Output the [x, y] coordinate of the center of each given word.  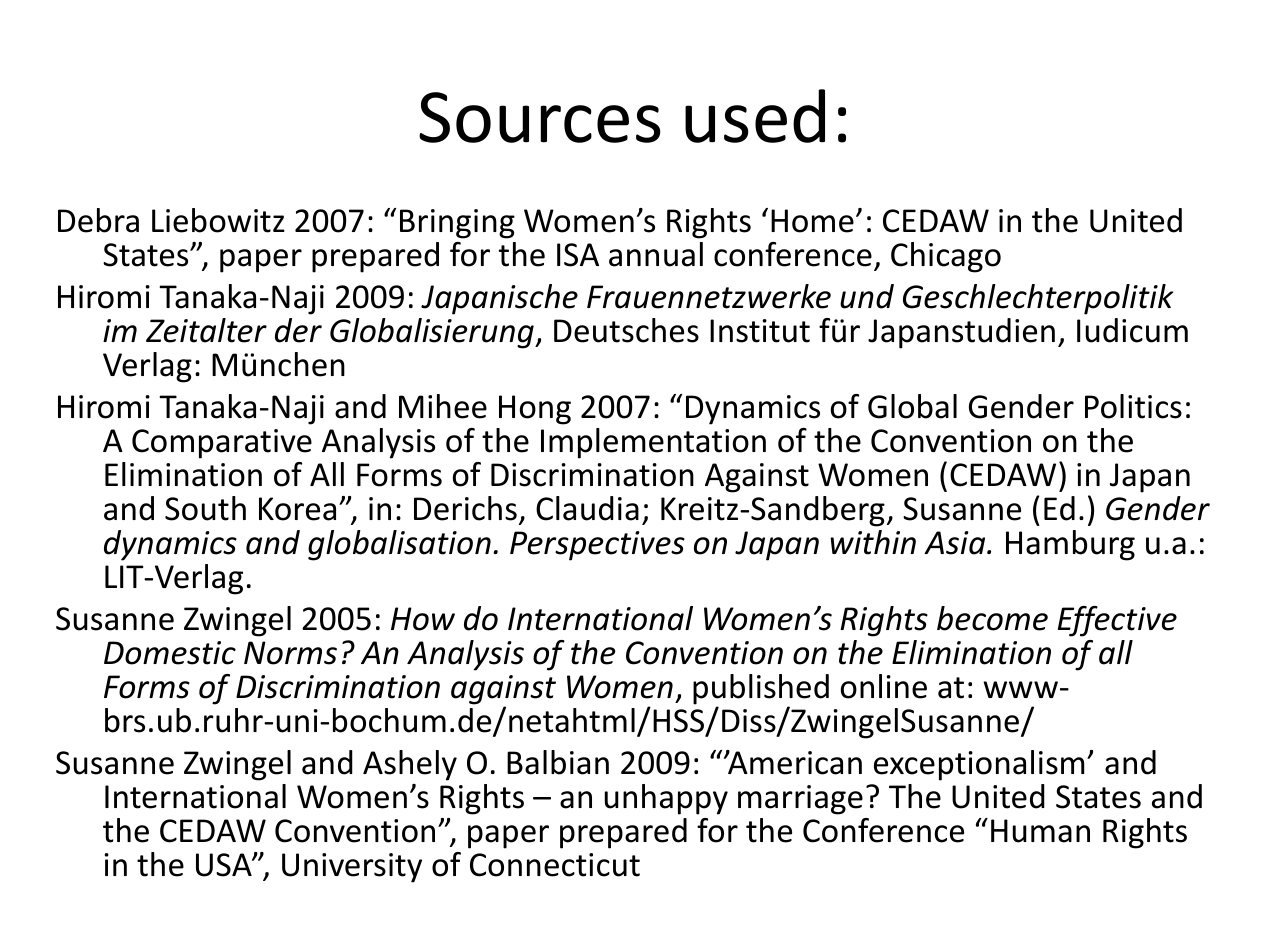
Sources [540, 117]
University [352, 868]
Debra [98, 220]
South [205, 508]
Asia [956, 543]
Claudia [587, 508]
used [755, 116]
